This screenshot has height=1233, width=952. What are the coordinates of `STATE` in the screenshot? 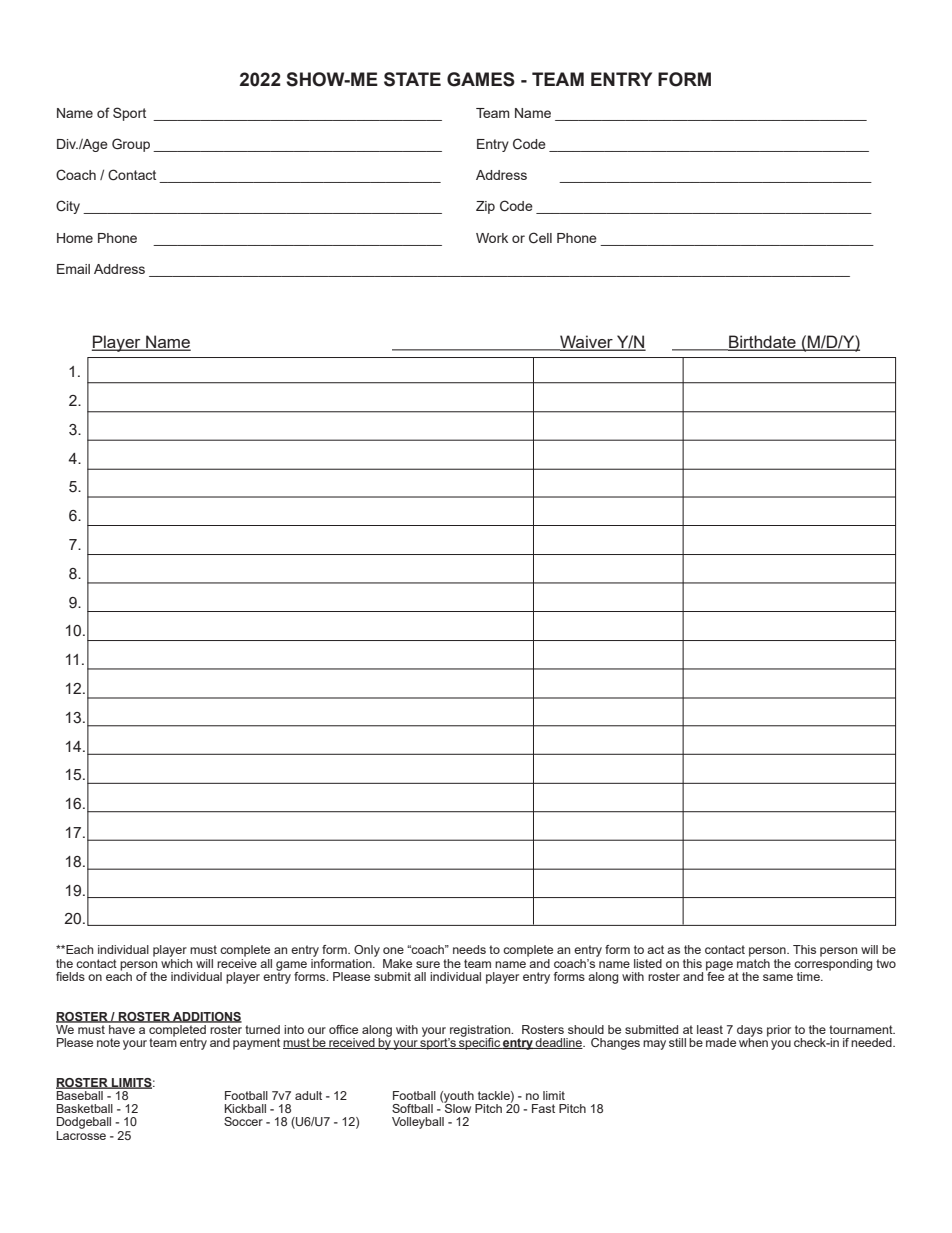 It's located at (412, 79).
